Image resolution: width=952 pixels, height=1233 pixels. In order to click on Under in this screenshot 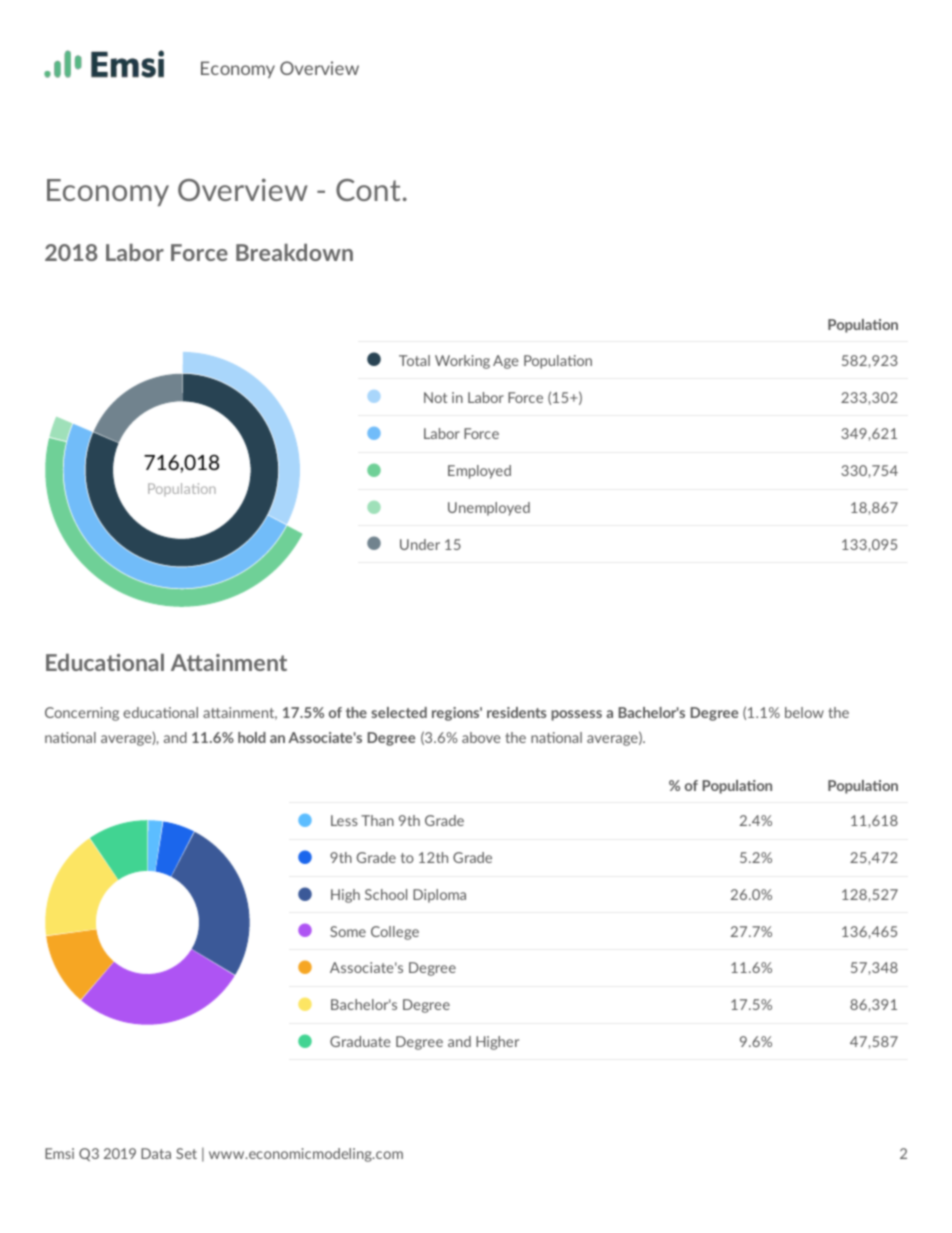, I will do `click(420, 544)`.
